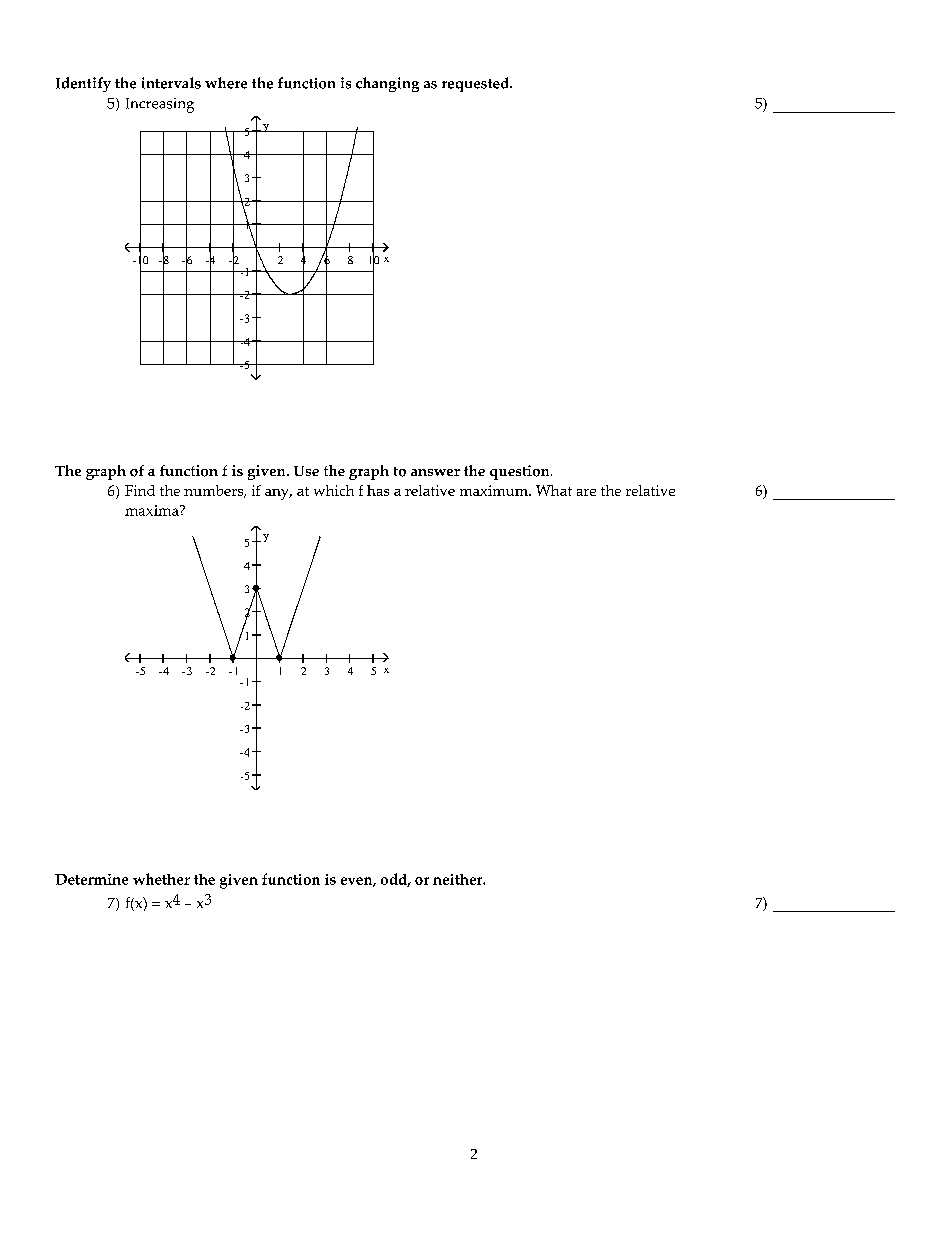  I want to click on Increasing, so click(160, 105).
